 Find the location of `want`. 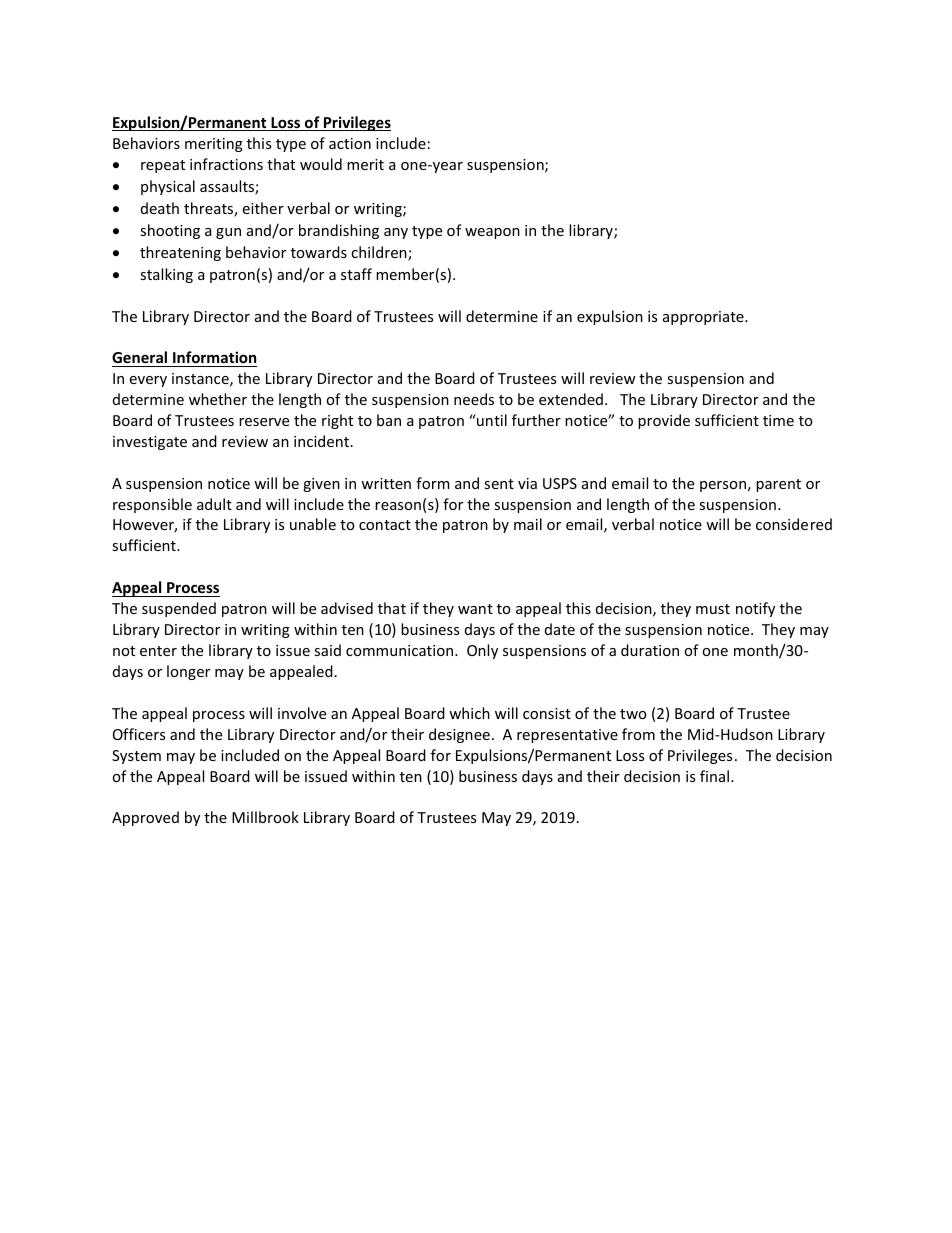

want is located at coordinates (475, 609).
